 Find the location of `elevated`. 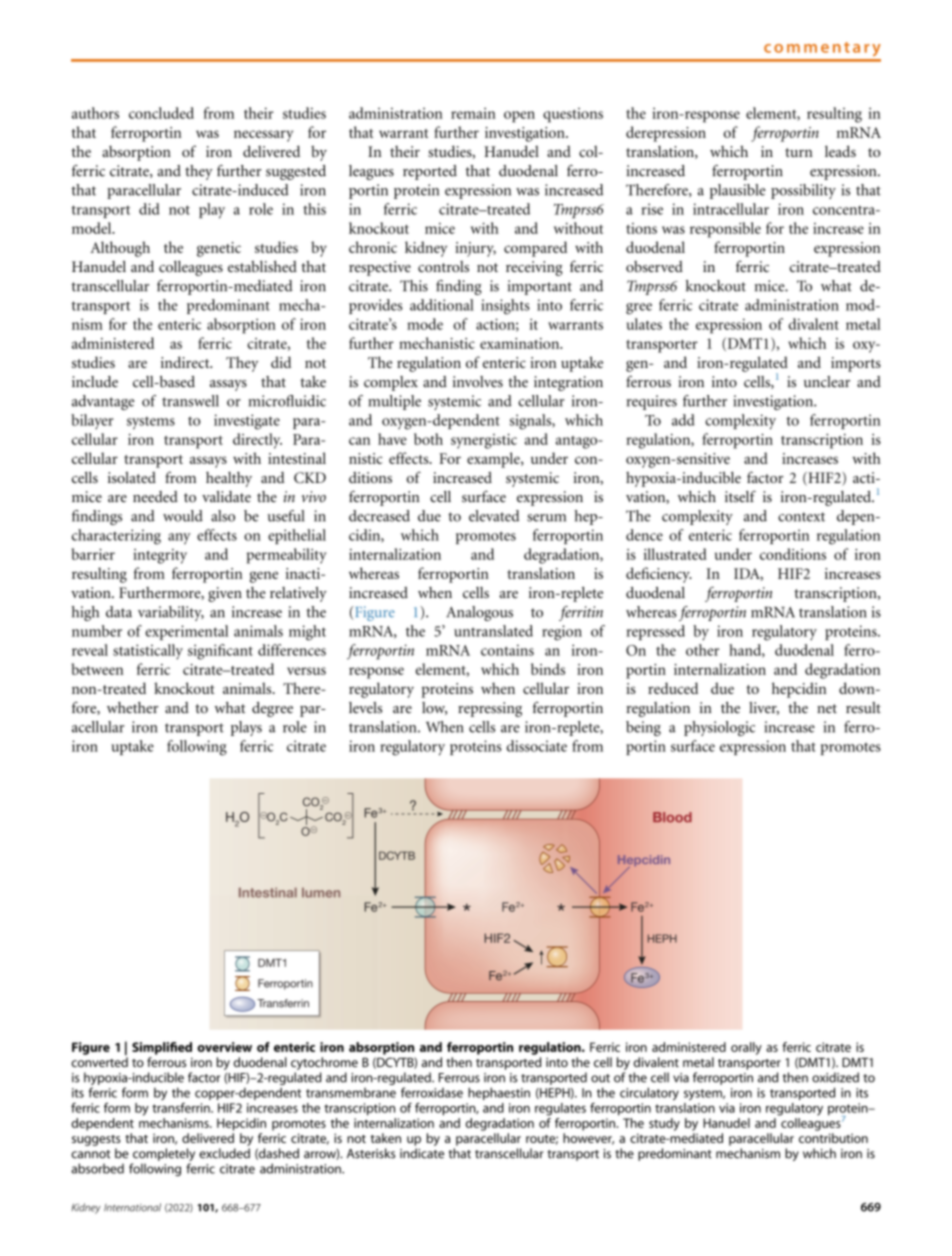

elevated is located at coordinates (494, 516).
